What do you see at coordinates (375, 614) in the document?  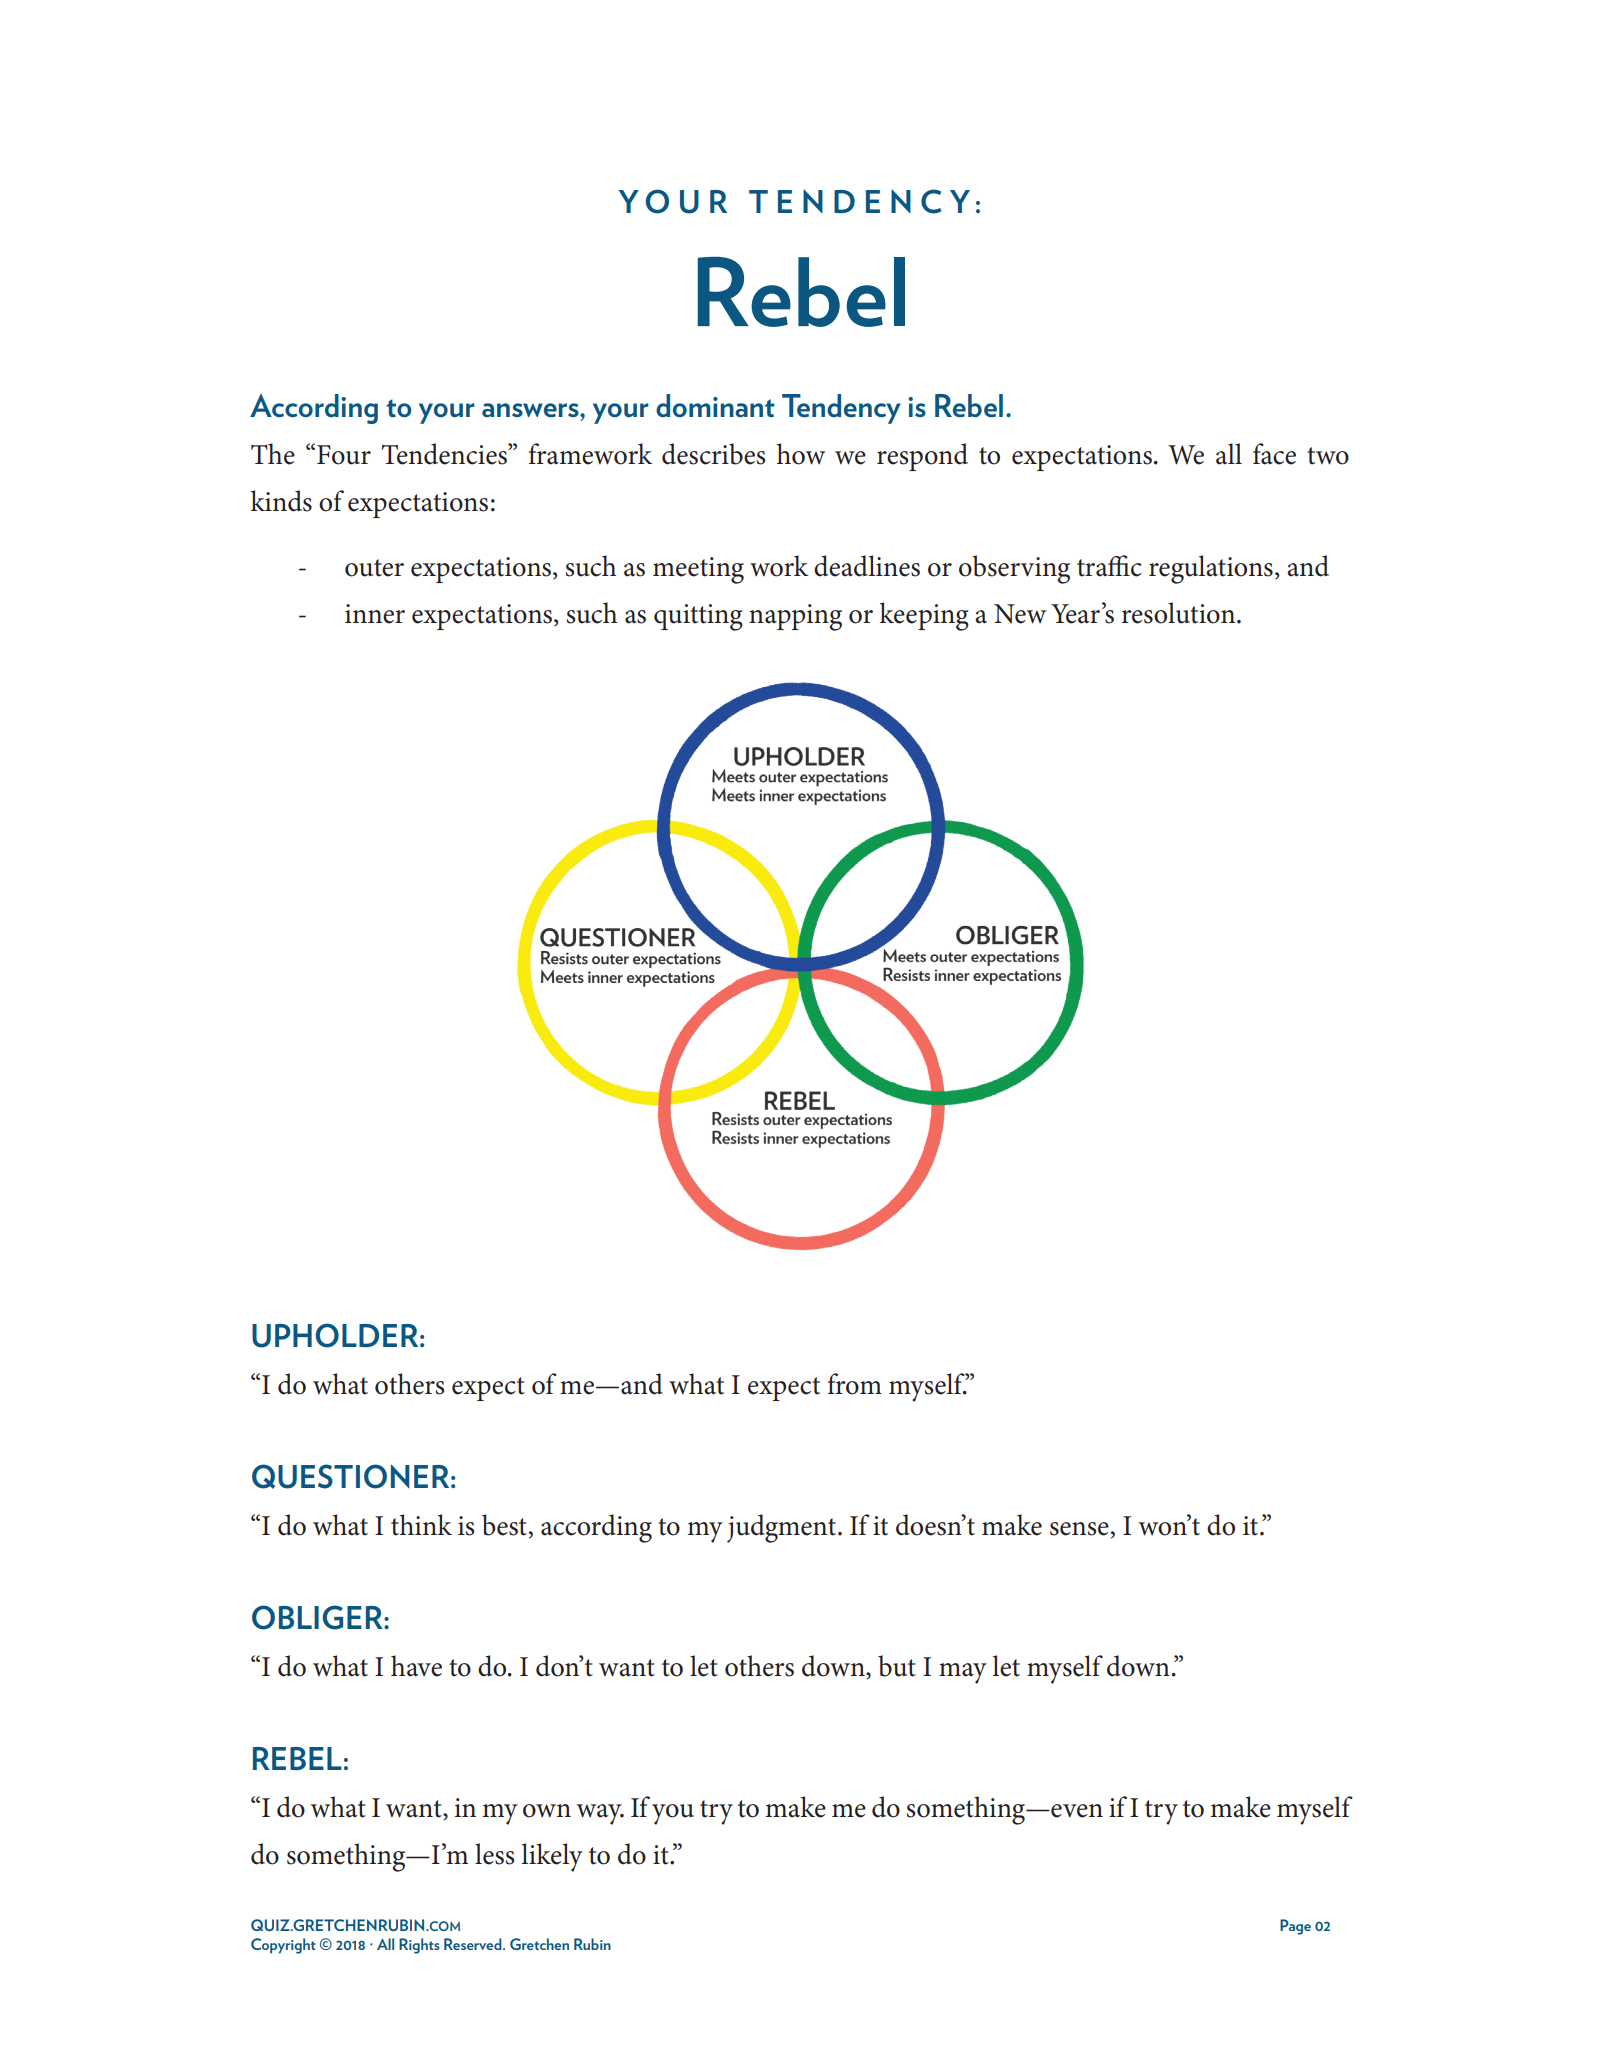 I see `inner` at bounding box center [375, 614].
